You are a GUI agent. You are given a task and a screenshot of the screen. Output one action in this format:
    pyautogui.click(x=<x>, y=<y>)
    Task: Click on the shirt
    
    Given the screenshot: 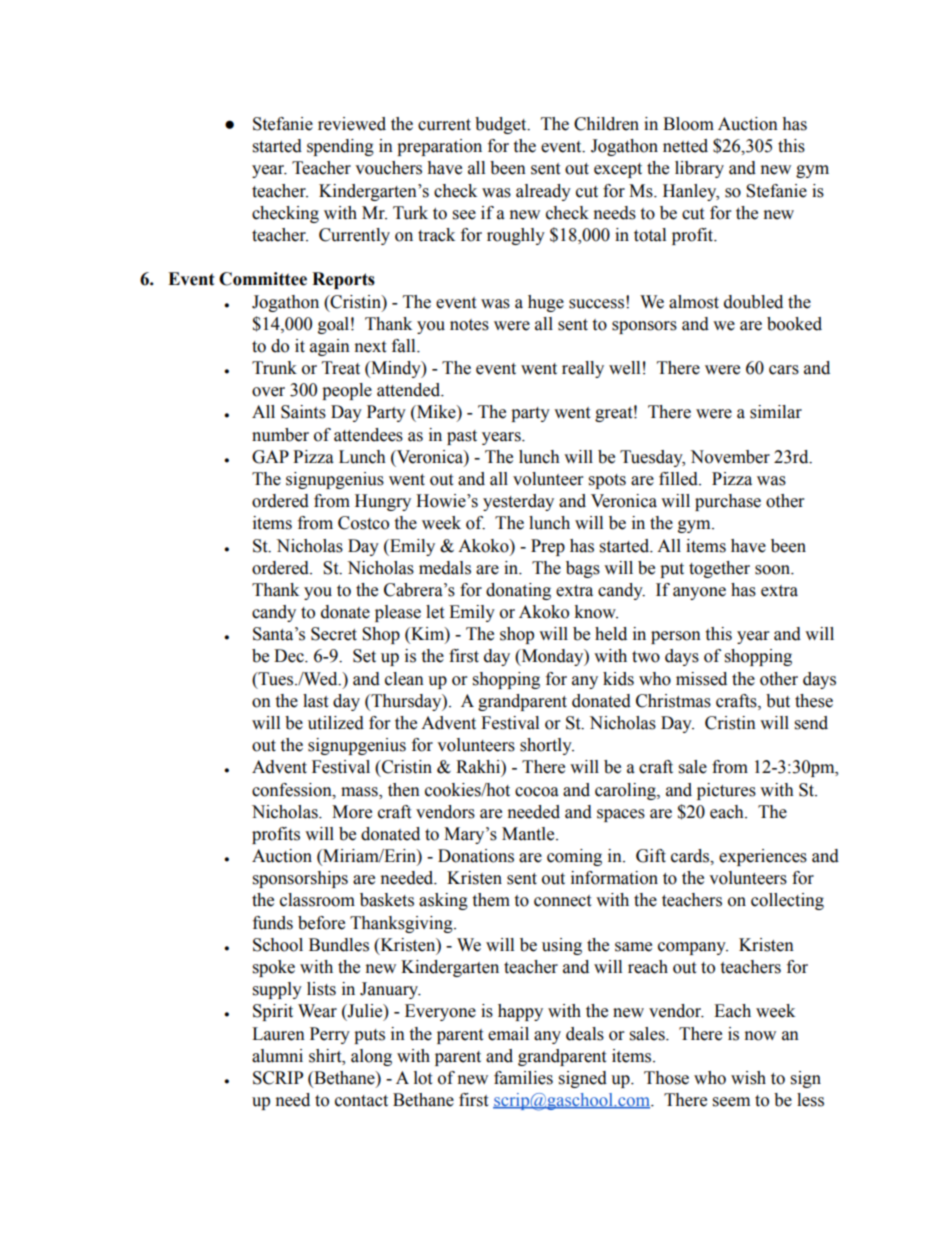 What is the action you would take?
    pyautogui.click(x=326, y=1056)
